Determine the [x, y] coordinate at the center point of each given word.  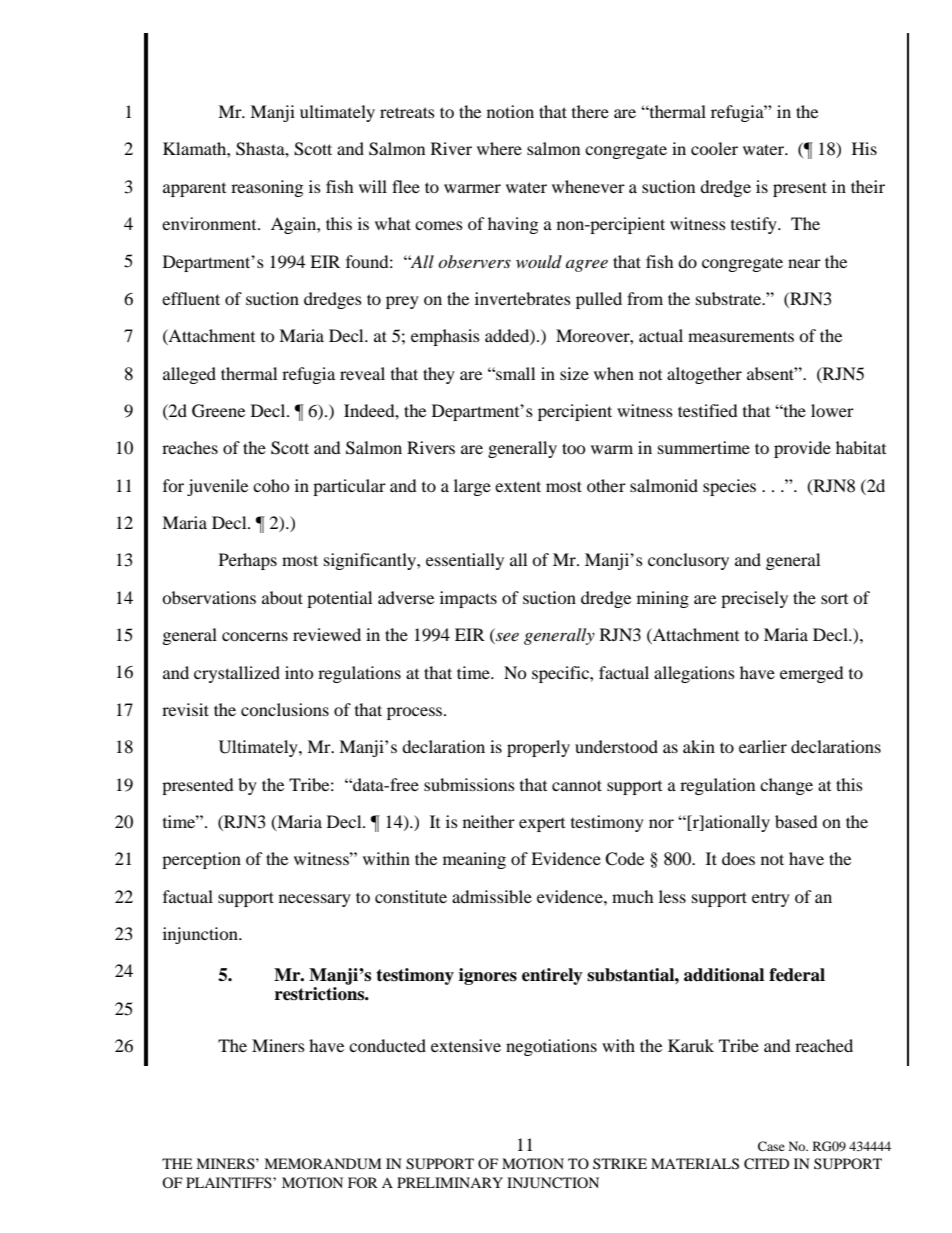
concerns [255, 636]
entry [771, 900]
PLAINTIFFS [230, 1182]
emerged [812, 674]
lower [832, 410]
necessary [315, 900]
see [506, 638]
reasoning [267, 188]
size [574, 373]
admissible [492, 896]
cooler [714, 148]
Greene [218, 411]
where [499, 148]
